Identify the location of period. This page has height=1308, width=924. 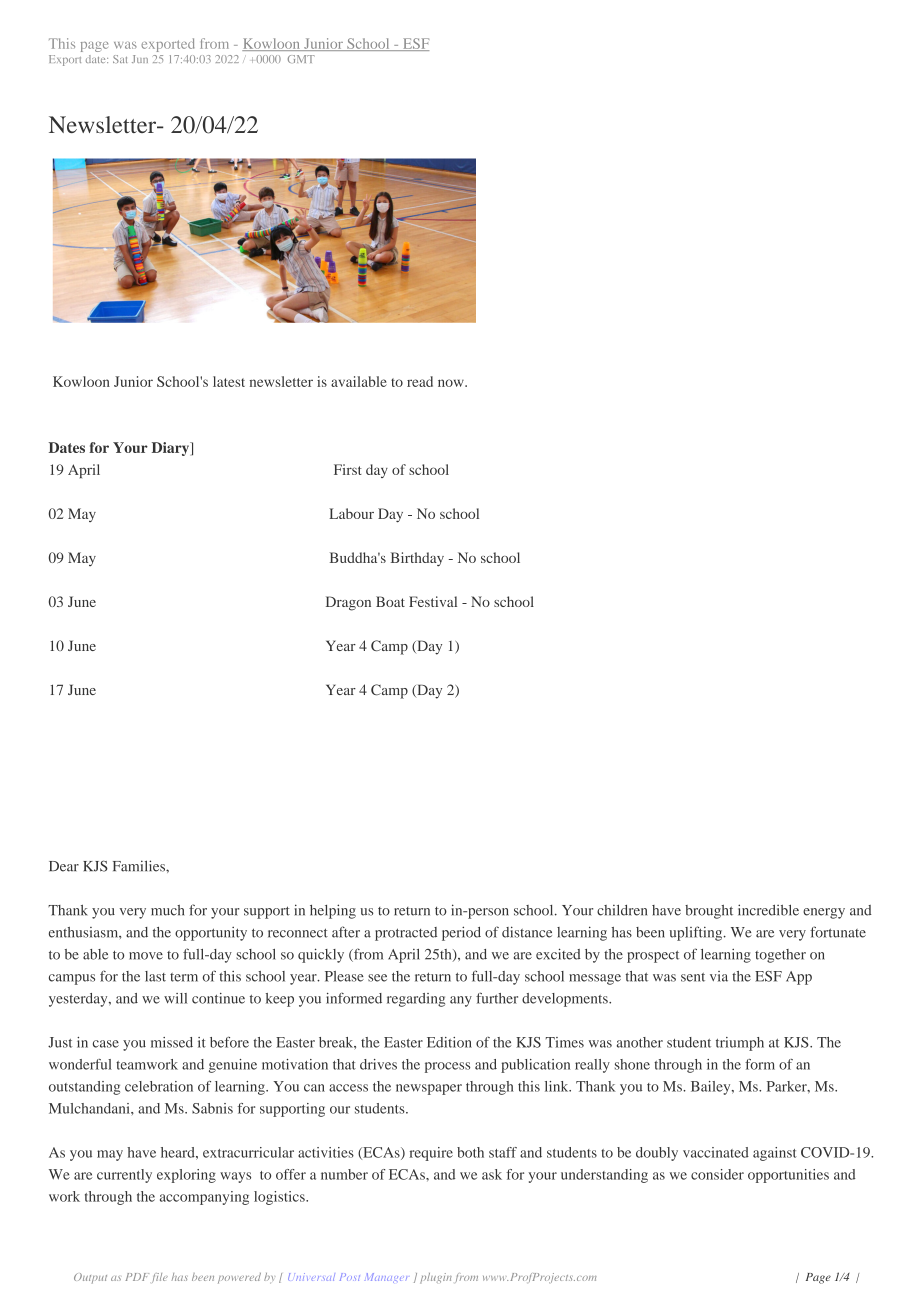
(461, 933).
